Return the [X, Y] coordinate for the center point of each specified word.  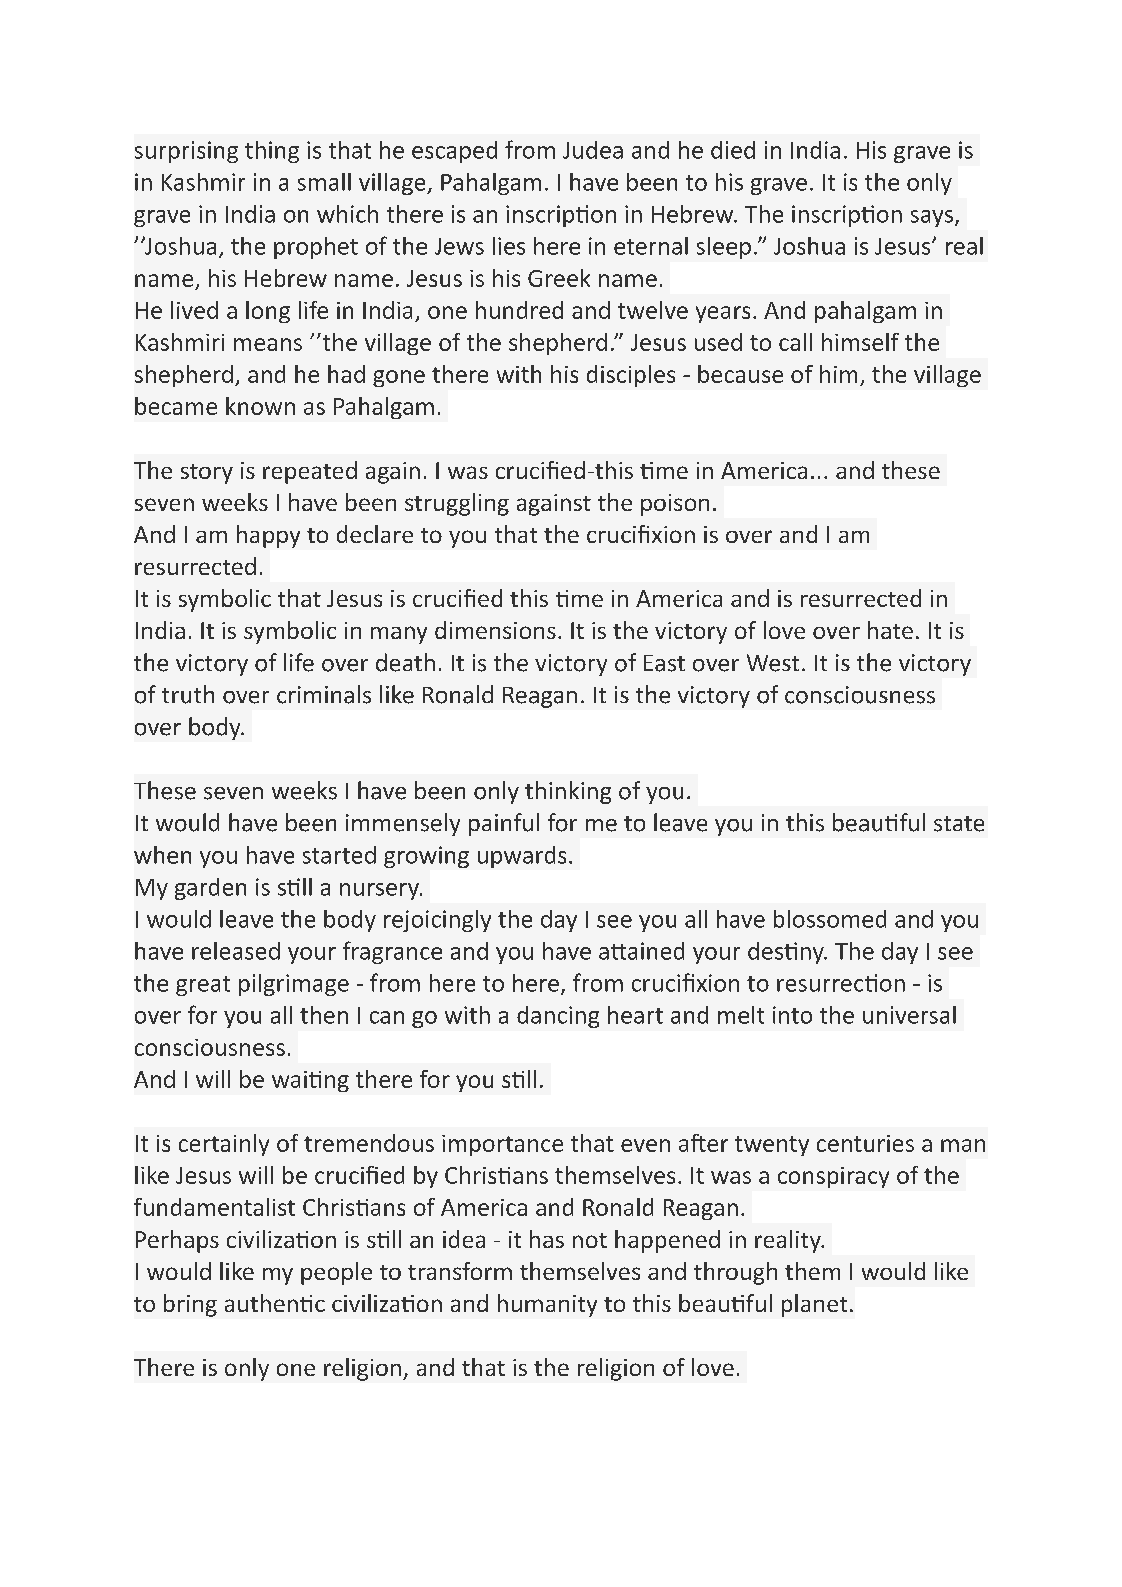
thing [272, 152]
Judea [593, 150]
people [336, 1273]
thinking [568, 792]
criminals [324, 694]
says [932, 218]
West [773, 663]
